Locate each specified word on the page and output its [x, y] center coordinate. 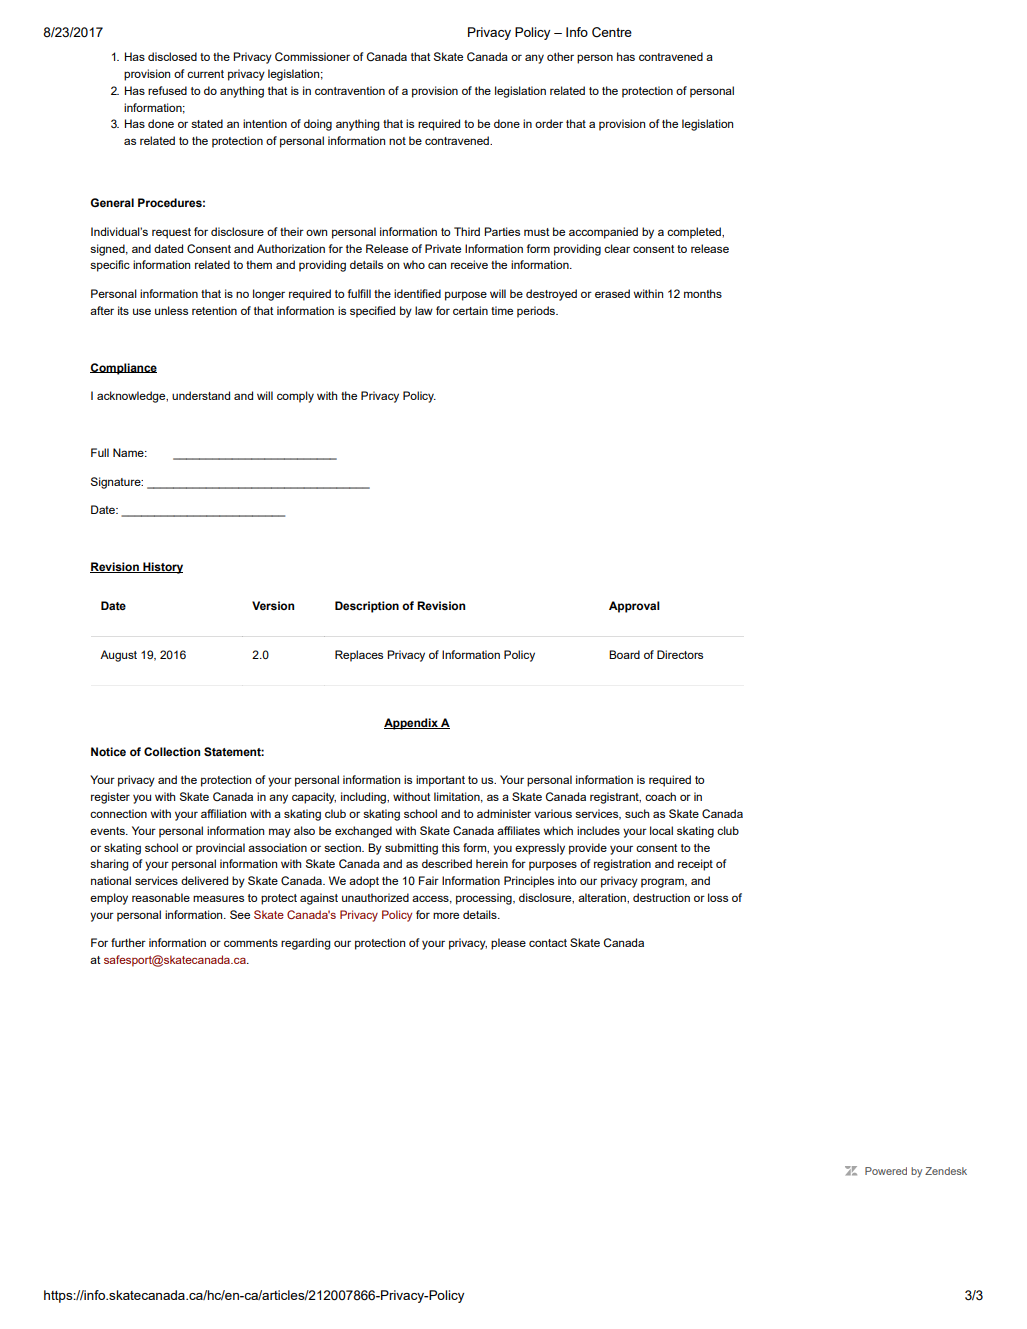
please [508, 944]
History [162, 568]
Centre [612, 32]
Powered [886, 1171]
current [205, 74]
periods [537, 312]
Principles [529, 882]
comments [251, 943]
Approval [634, 607]
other [560, 56]
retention [214, 310]
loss [718, 897]
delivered [204, 880]
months [703, 293]
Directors [680, 654]
